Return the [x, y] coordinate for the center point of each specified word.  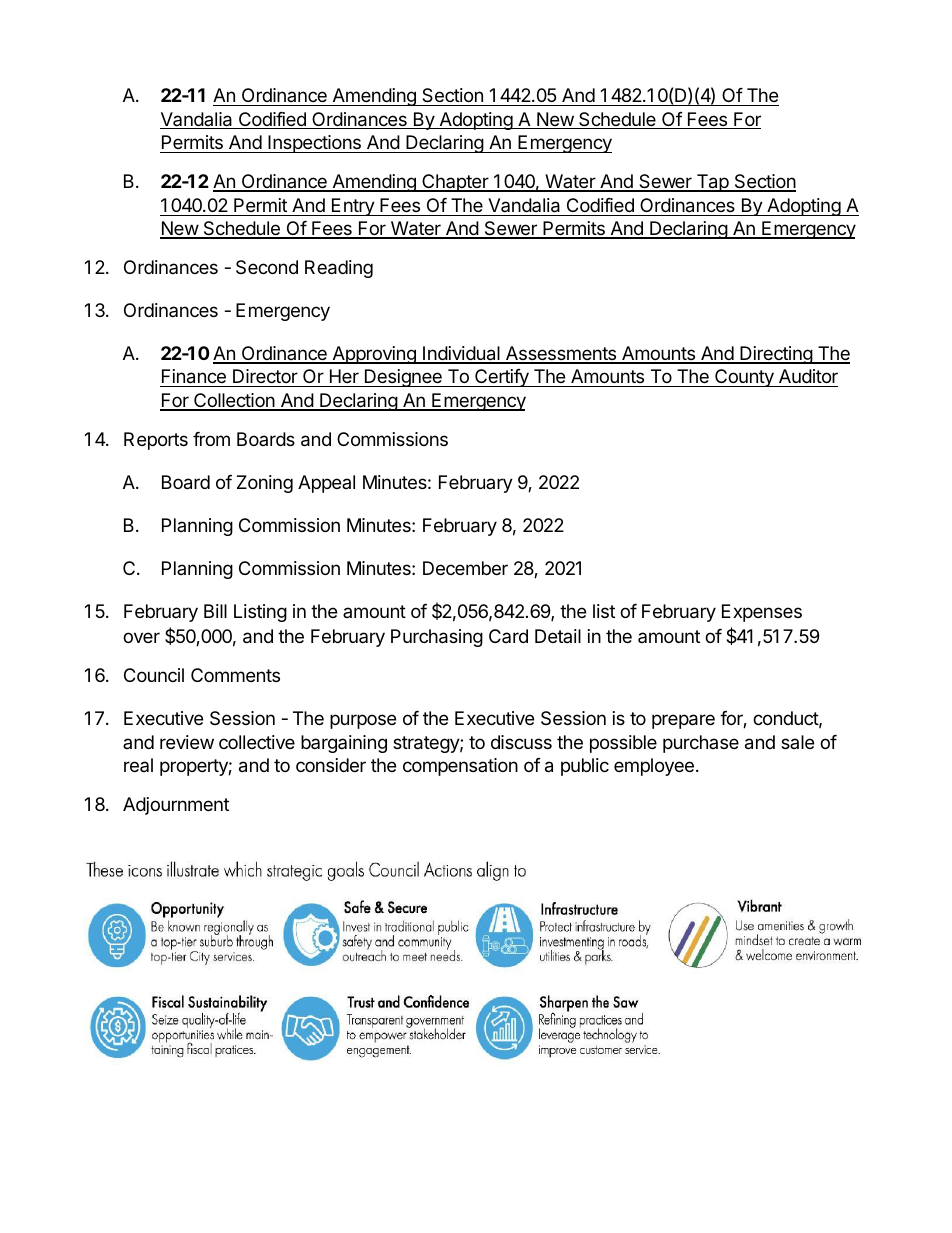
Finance [194, 378]
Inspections [314, 144]
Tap [712, 183]
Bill [215, 611]
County [744, 378]
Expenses [762, 613]
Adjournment [176, 806]
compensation [460, 767]
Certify [502, 378]
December [465, 568]
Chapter [455, 183]
